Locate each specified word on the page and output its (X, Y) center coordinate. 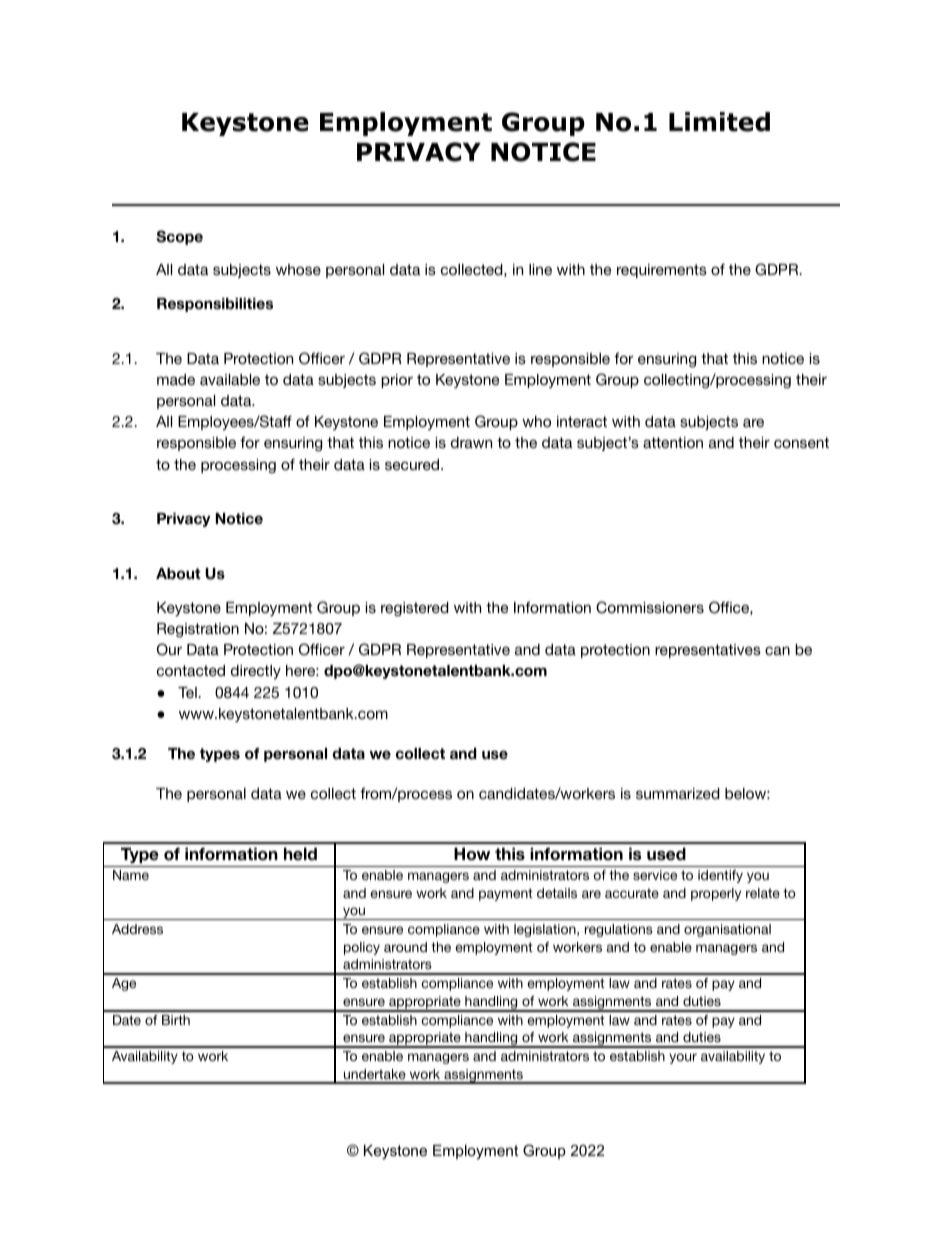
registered (414, 609)
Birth (176, 1020)
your (683, 1058)
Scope (179, 237)
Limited (719, 122)
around (405, 947)
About (178, 574)
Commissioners (650, 607)
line (540, 269)
